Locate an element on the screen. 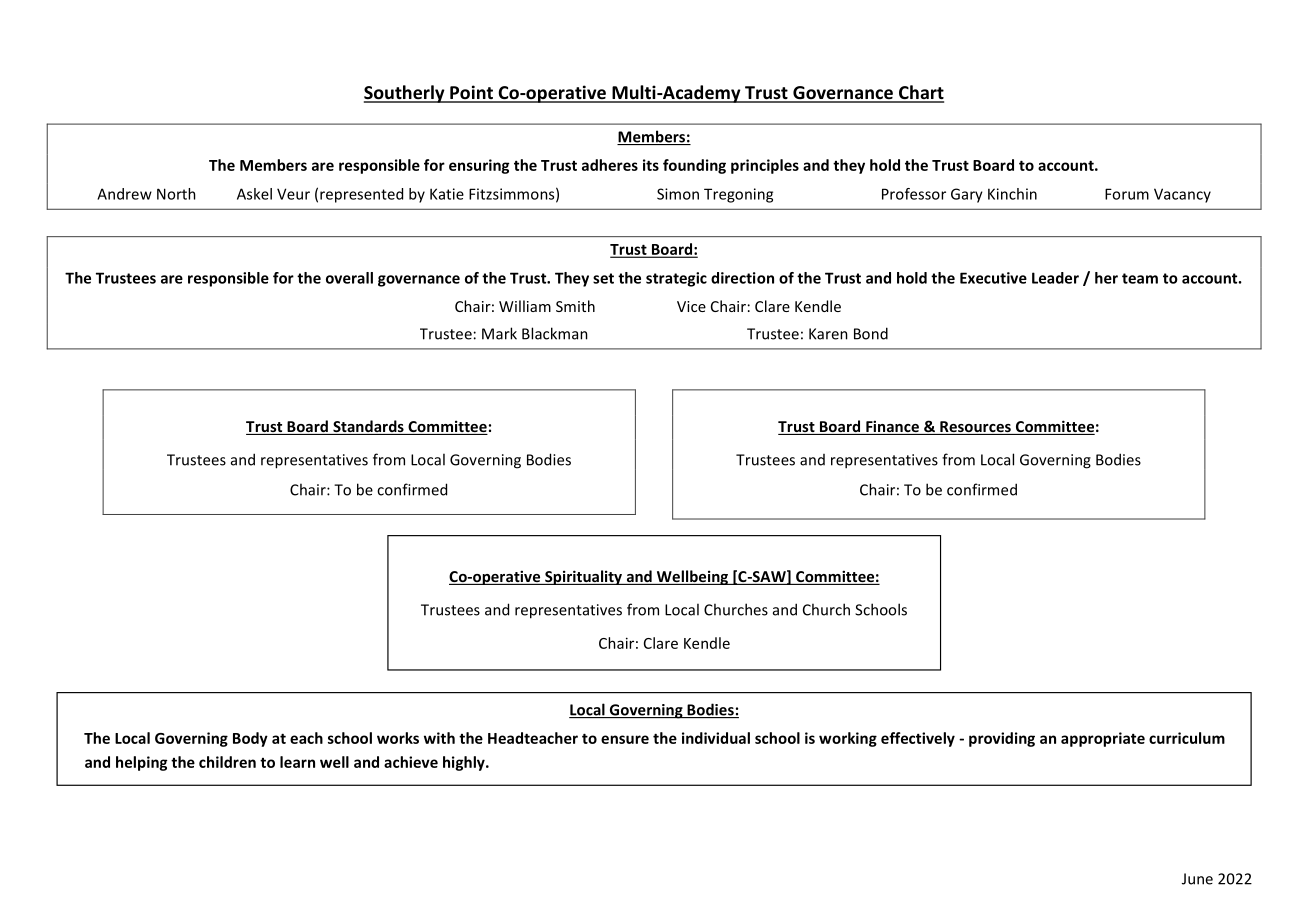 This screenshot has width=1308, height=924. appropriate is located at coordinates (1103, 739).
